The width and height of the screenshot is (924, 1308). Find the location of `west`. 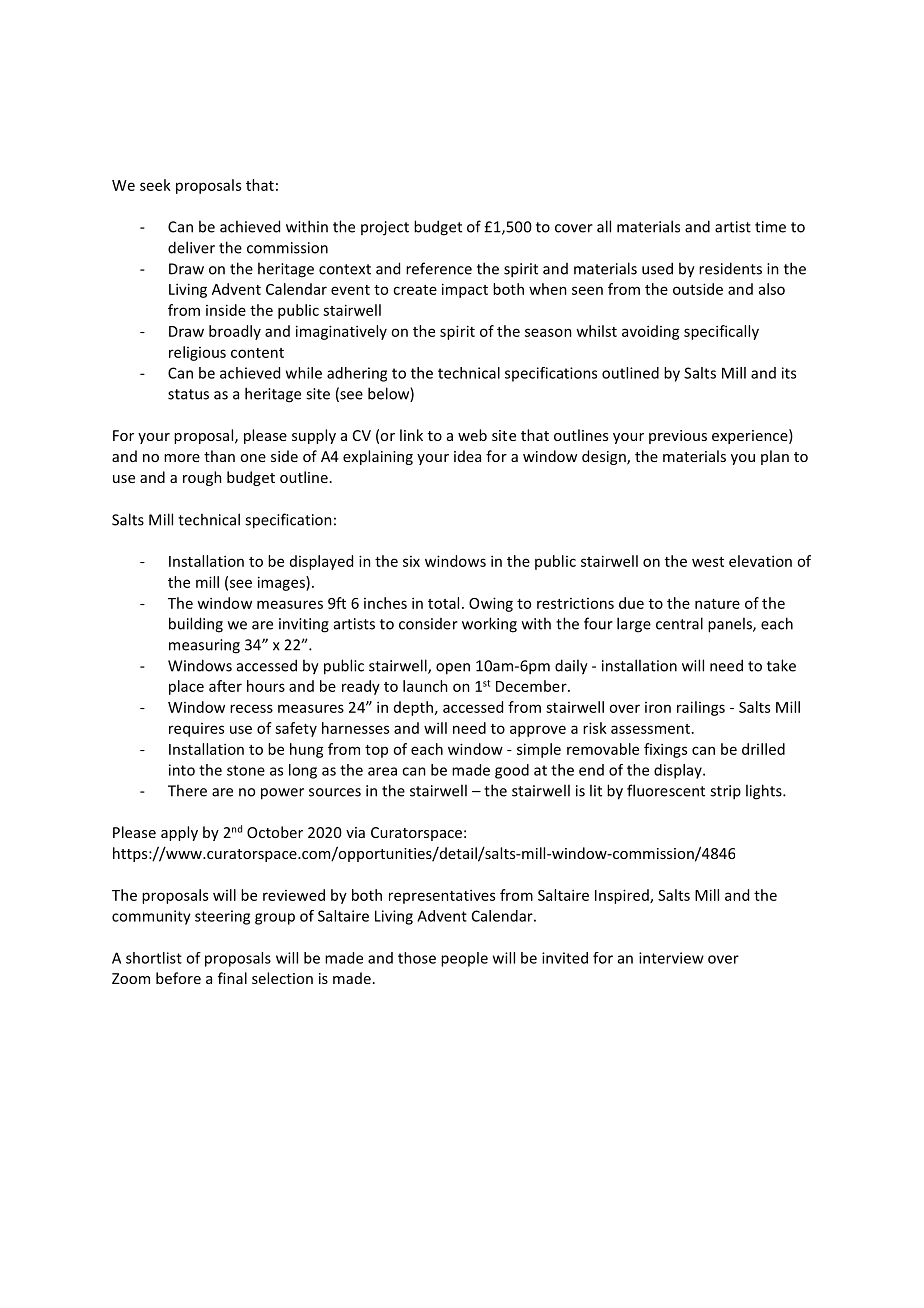

west is located at coordinates (708, 562).
